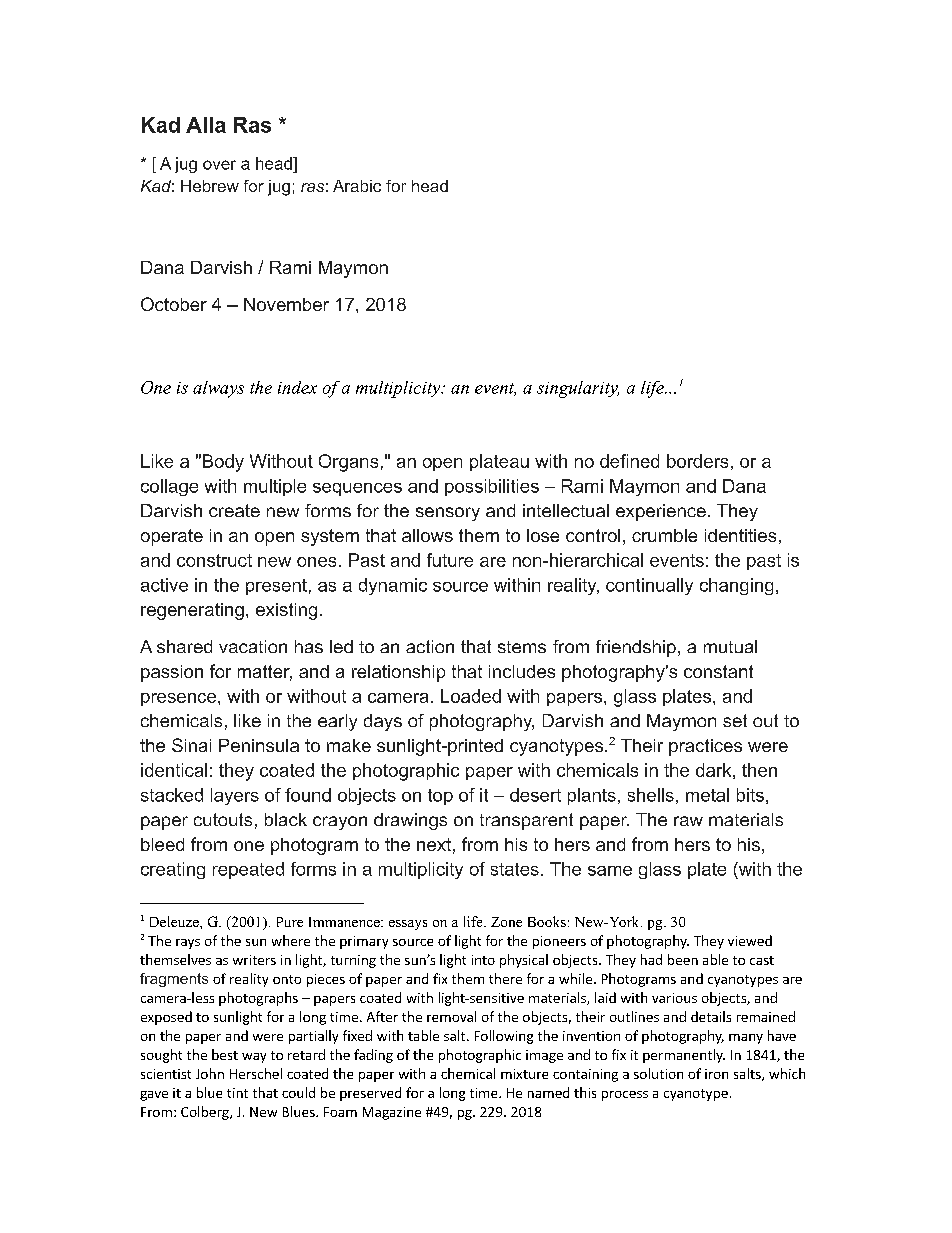  What do you see at coordinates (524, 1074) in the screenshot?
I see `mixture` at bounding box center [524, 1074].
